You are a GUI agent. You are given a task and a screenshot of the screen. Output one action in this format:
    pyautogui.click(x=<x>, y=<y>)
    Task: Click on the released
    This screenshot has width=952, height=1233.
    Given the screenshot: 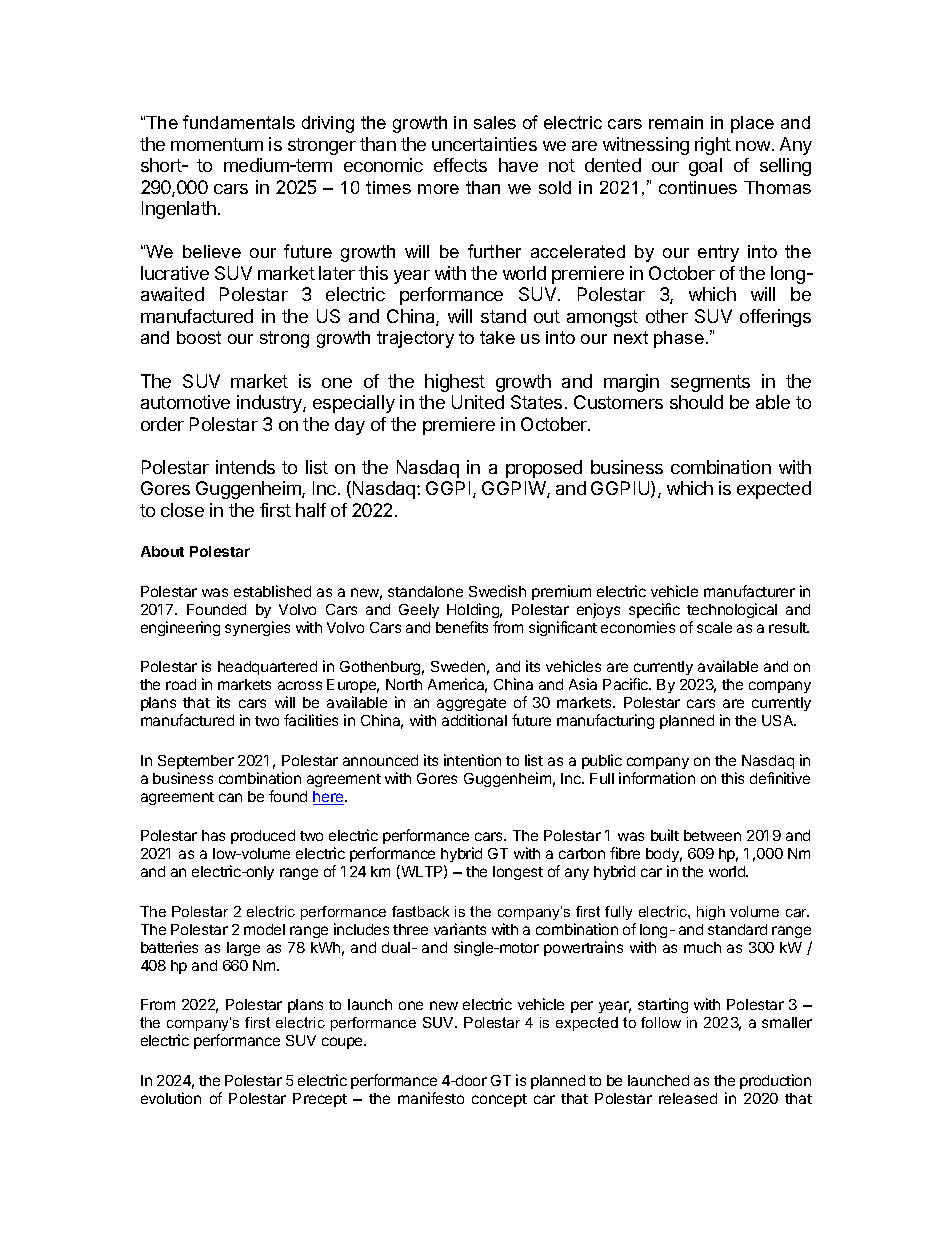 What is the action you would take?
    pyautogui.click(x=688, y=1098)
